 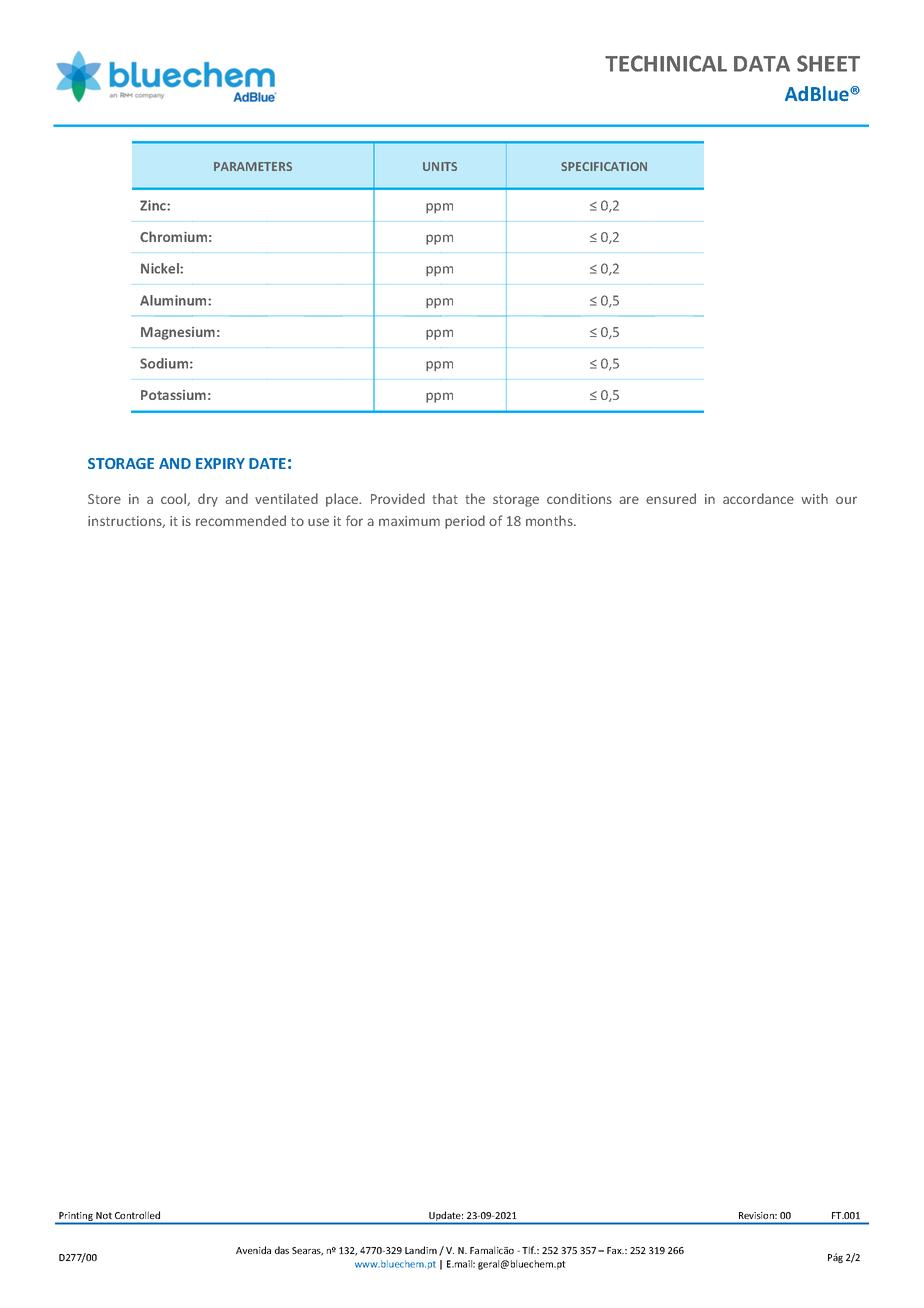 I want to click on accordance, so click(x=758, y=498).
